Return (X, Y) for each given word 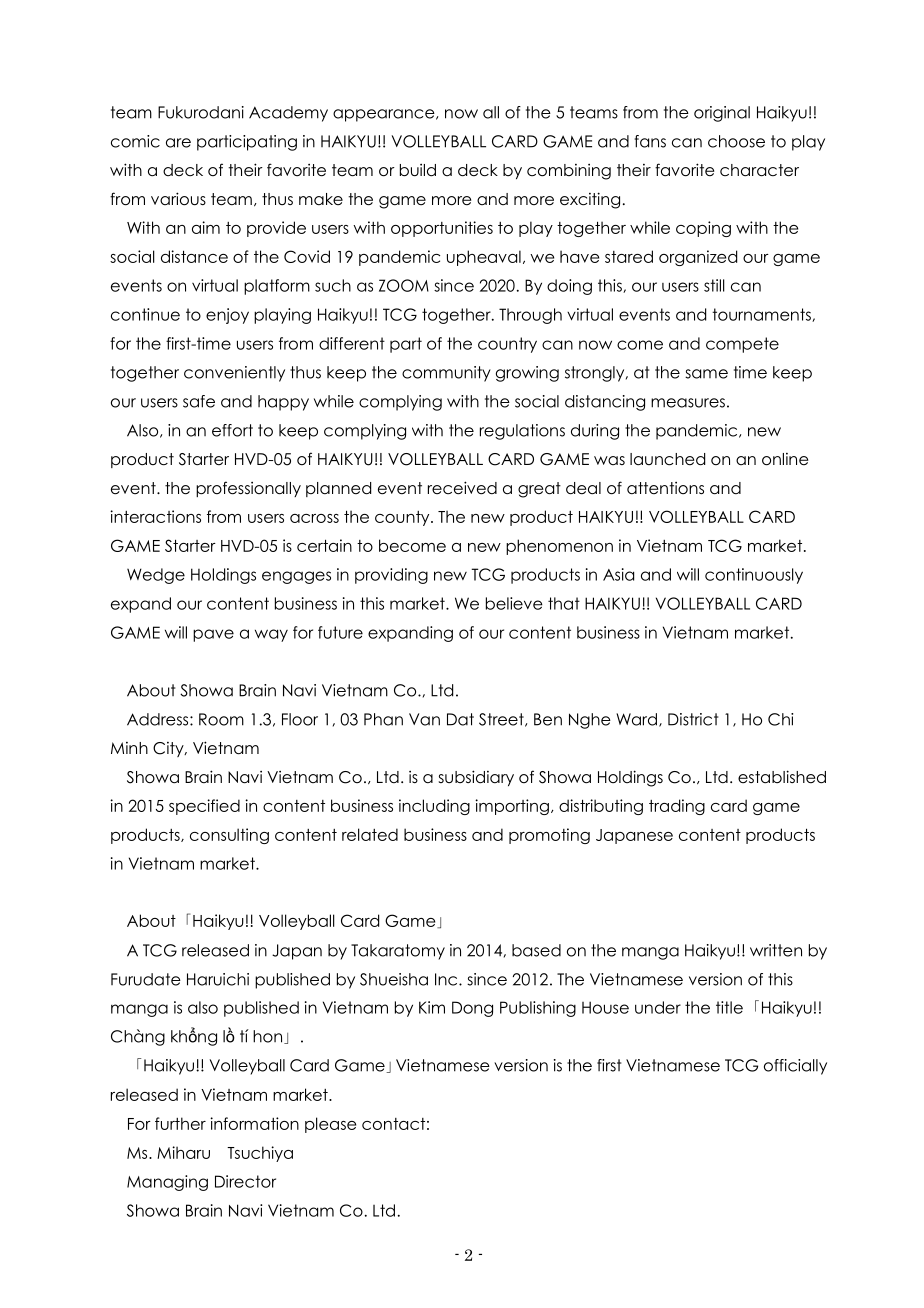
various (178, 199)
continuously (754, 576)
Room (221, 719)
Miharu (183, 1152)
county (403, 518)
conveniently (234, 374)
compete (742, 345)
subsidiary (476, 778)
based (536, 950)
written (776, 950)
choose (736, 141)
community (446, 374)
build (418, 170)
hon (269, 1037)
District (693, 719)
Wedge (156, 576)
